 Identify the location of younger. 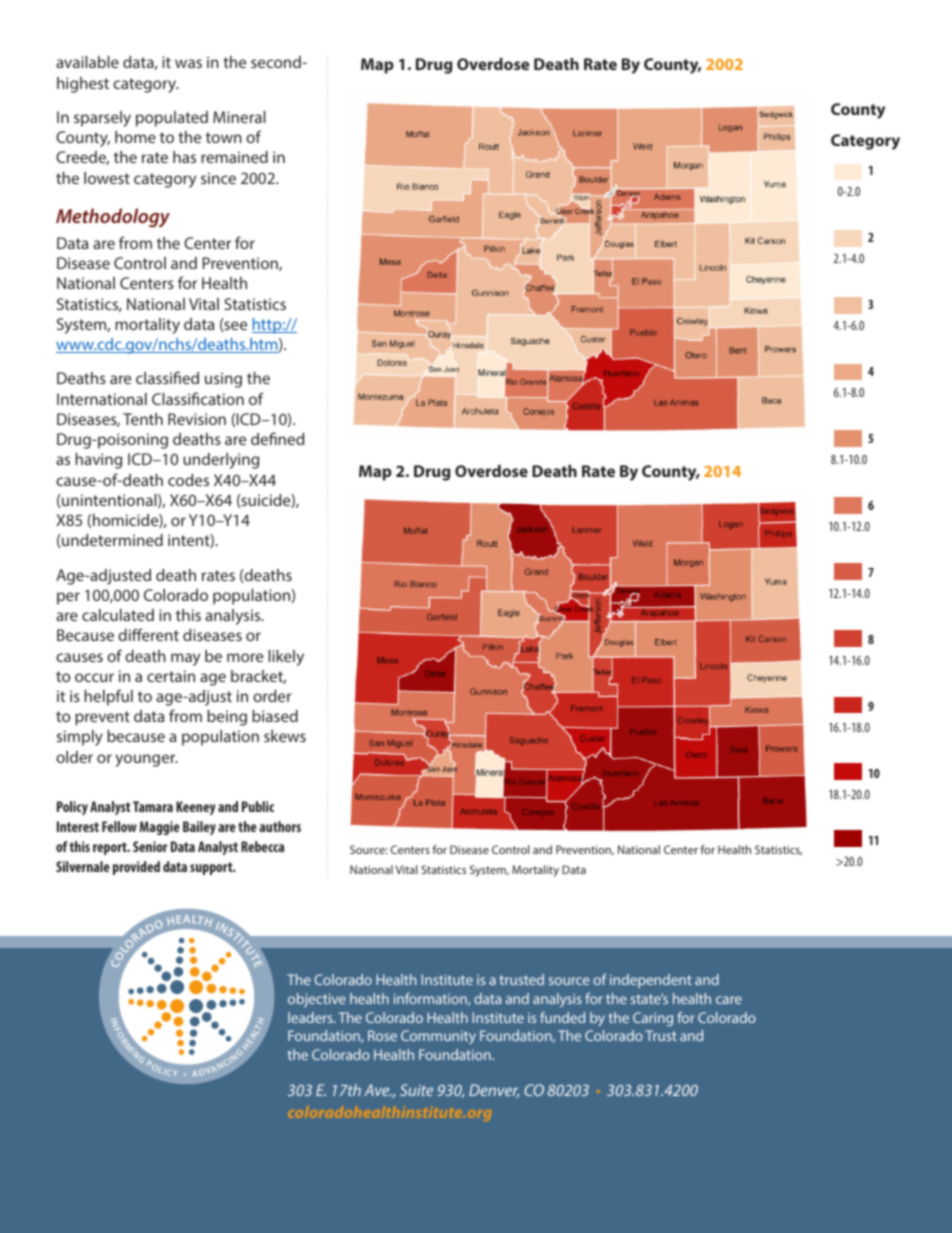
(146, 760).
